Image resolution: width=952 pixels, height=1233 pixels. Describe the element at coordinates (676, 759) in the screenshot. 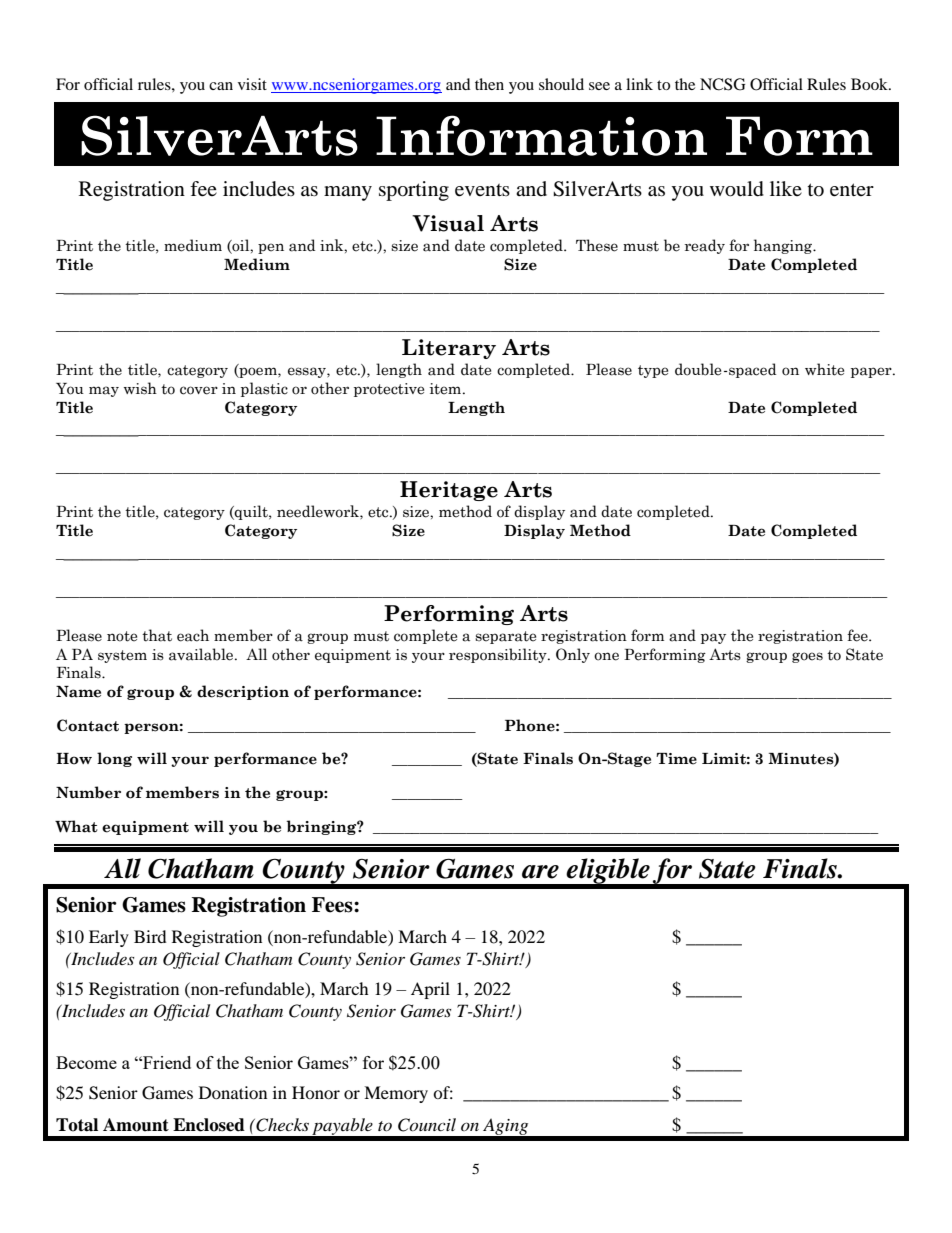

I see `Time` at that location.
